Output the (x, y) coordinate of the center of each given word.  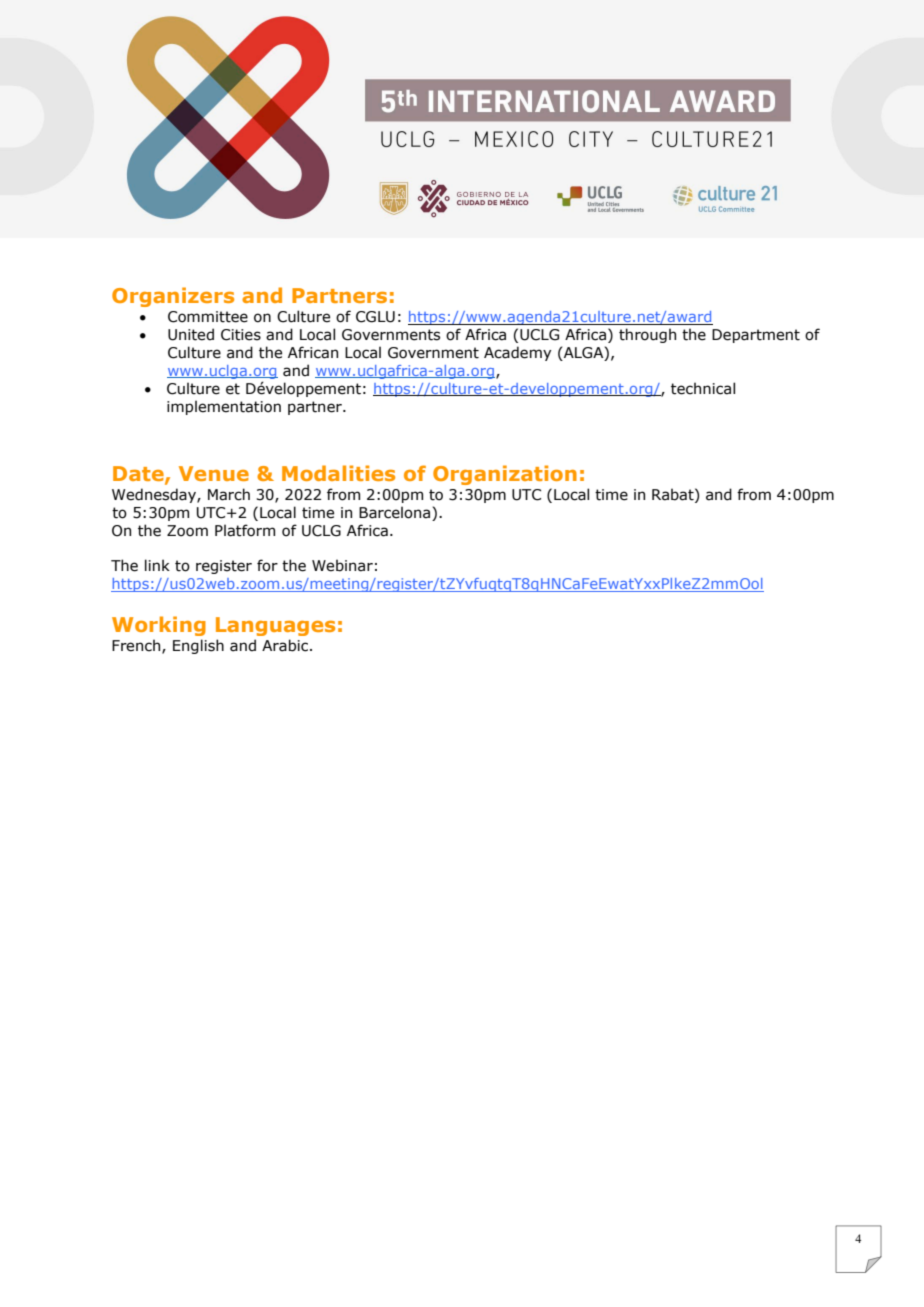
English (198, 646)
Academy (517, 353)
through (647, 335)
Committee (208, 317)
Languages (275, 626)
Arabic (286, 645)
